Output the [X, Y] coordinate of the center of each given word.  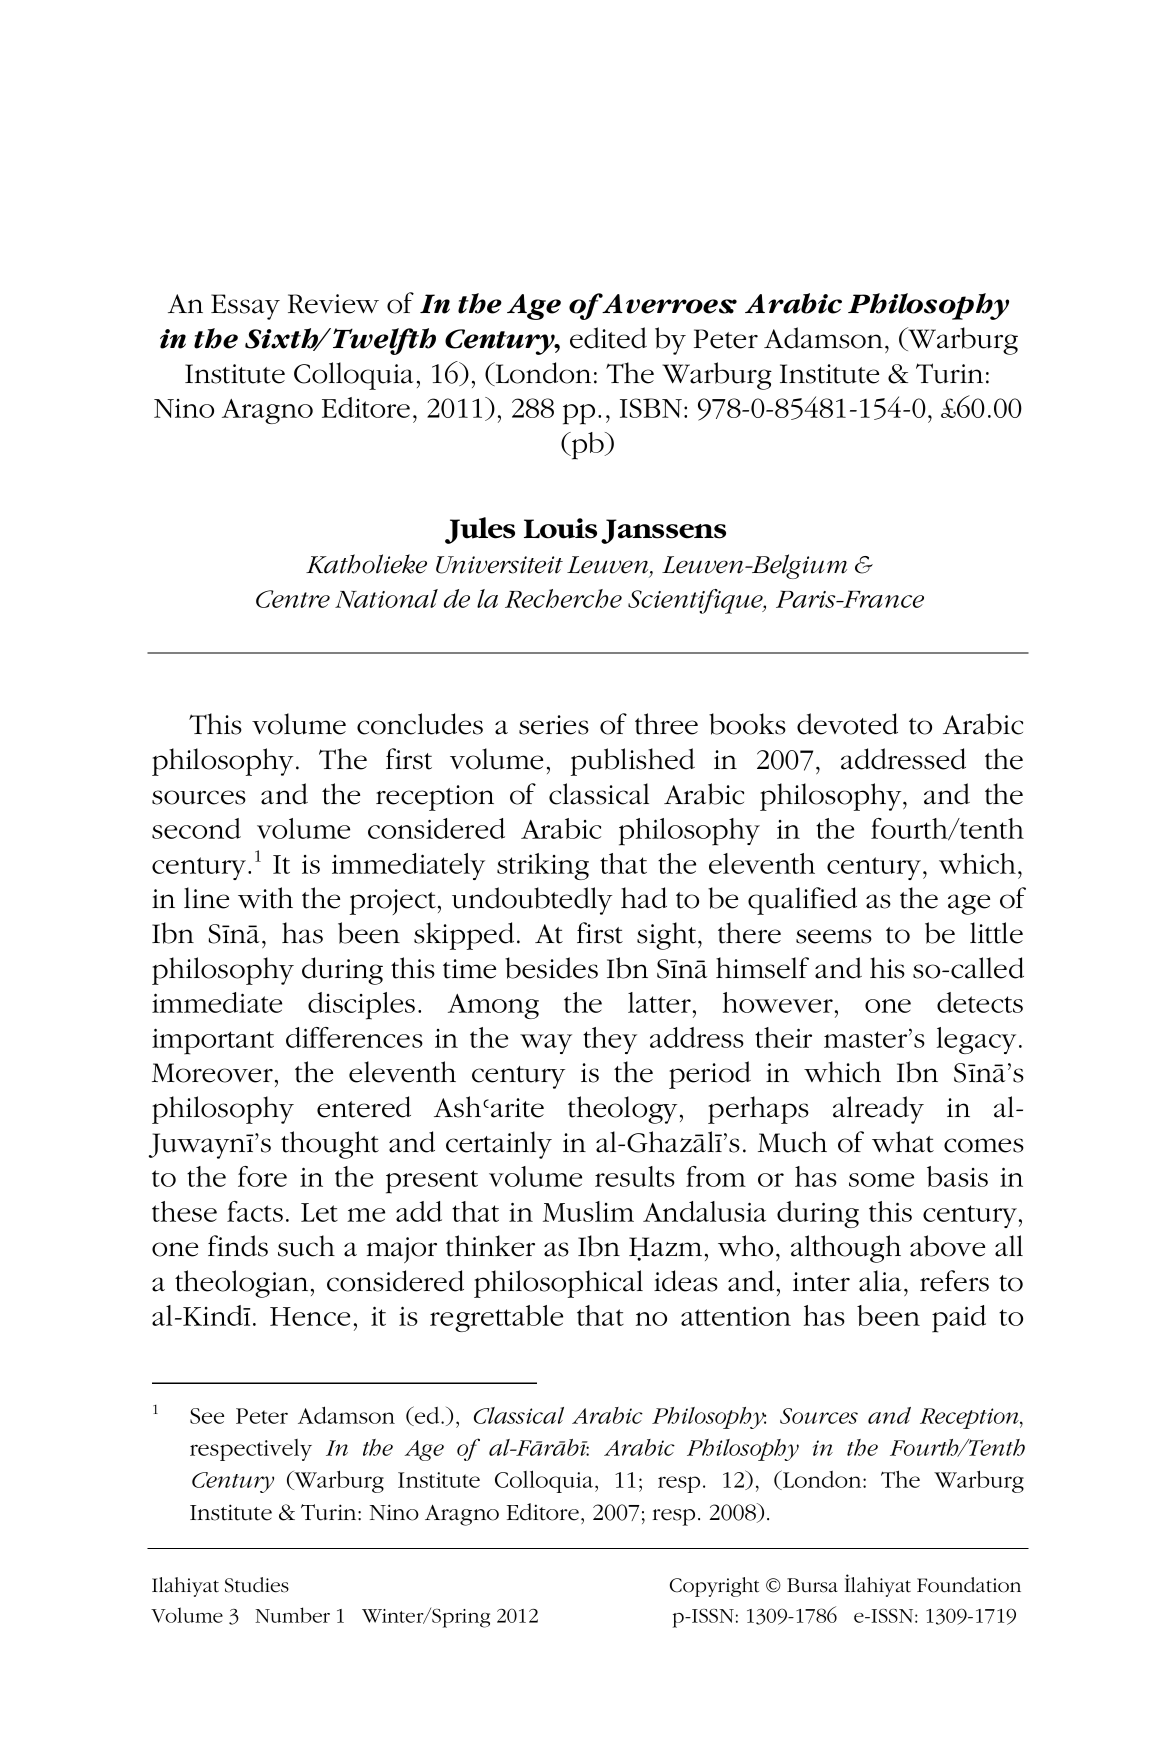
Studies [257, 1585]
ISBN [651, 408]
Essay [245, 307]
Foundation [969, 1585]
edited [608, 338]
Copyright [714, 1587]
